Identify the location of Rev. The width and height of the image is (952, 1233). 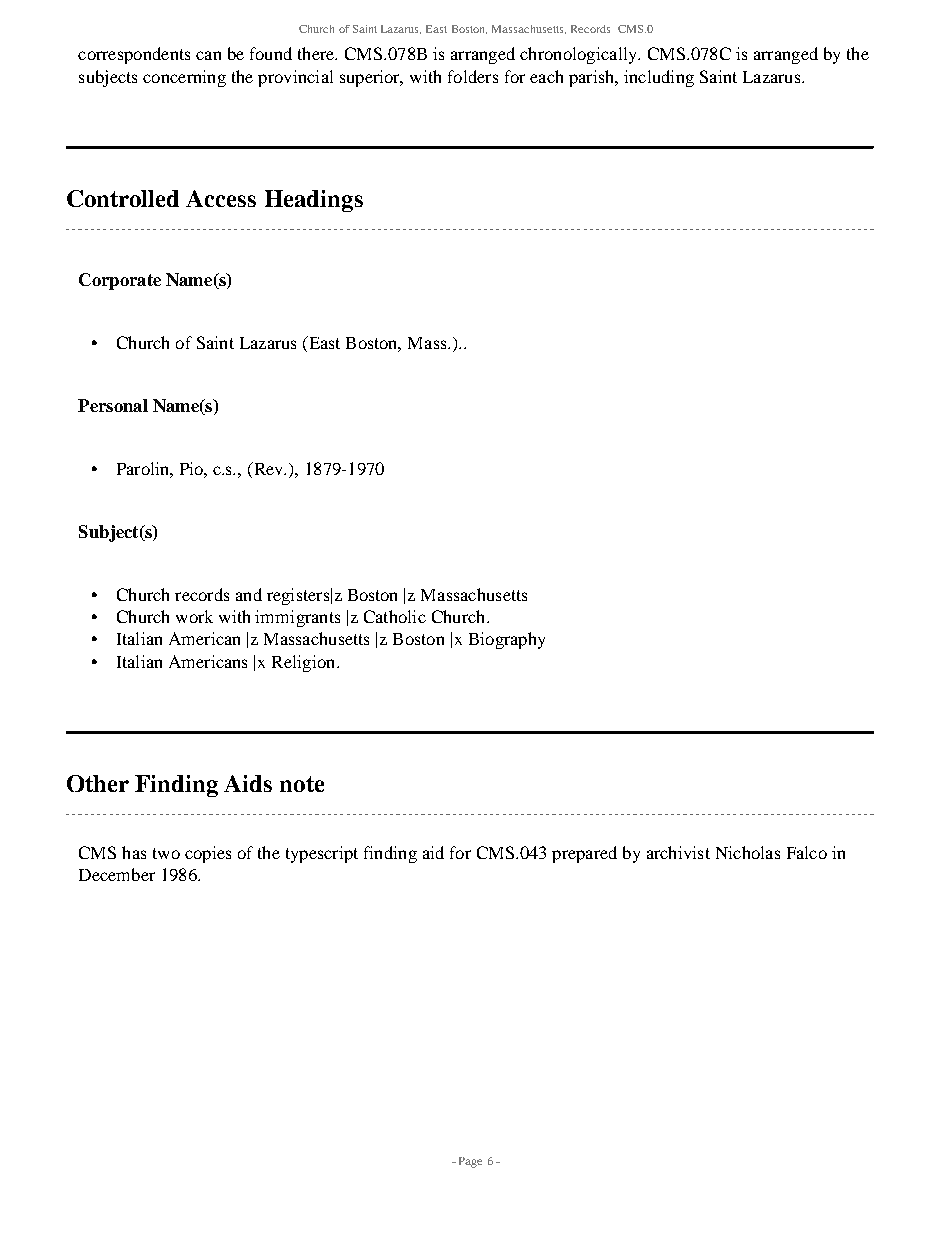
(269, 468).
